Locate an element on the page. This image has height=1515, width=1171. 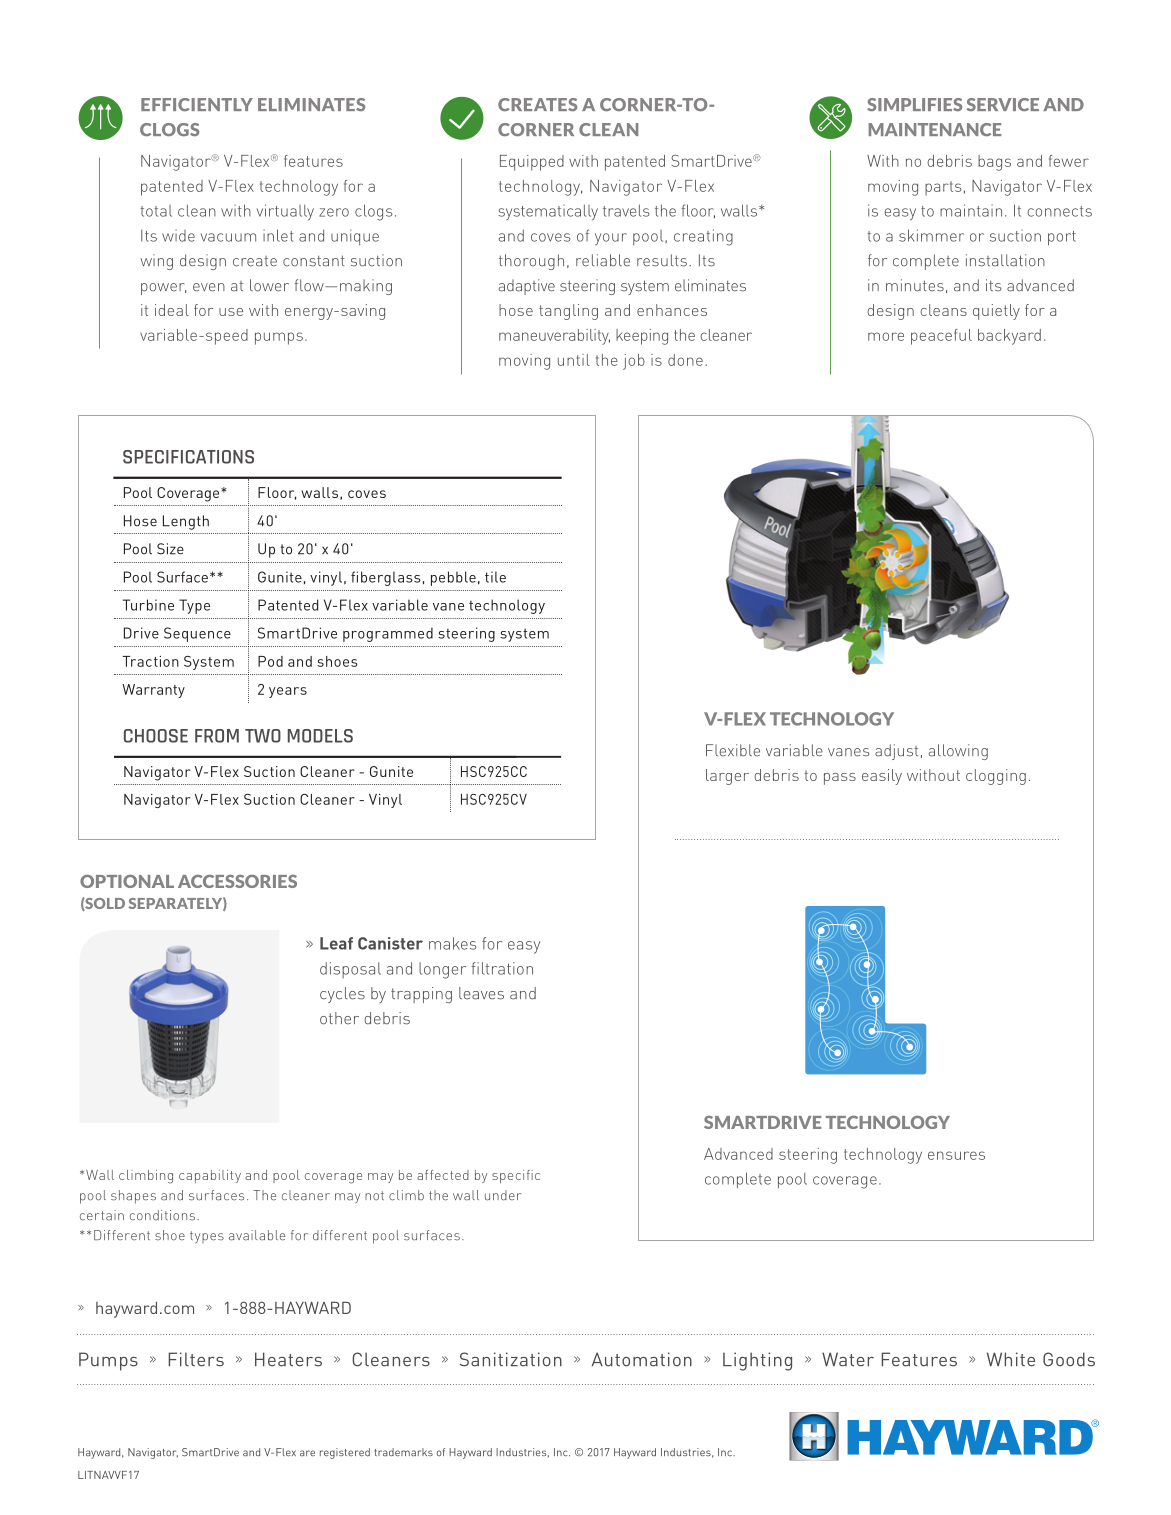
ensures is located at coordinates (956, 1155).
